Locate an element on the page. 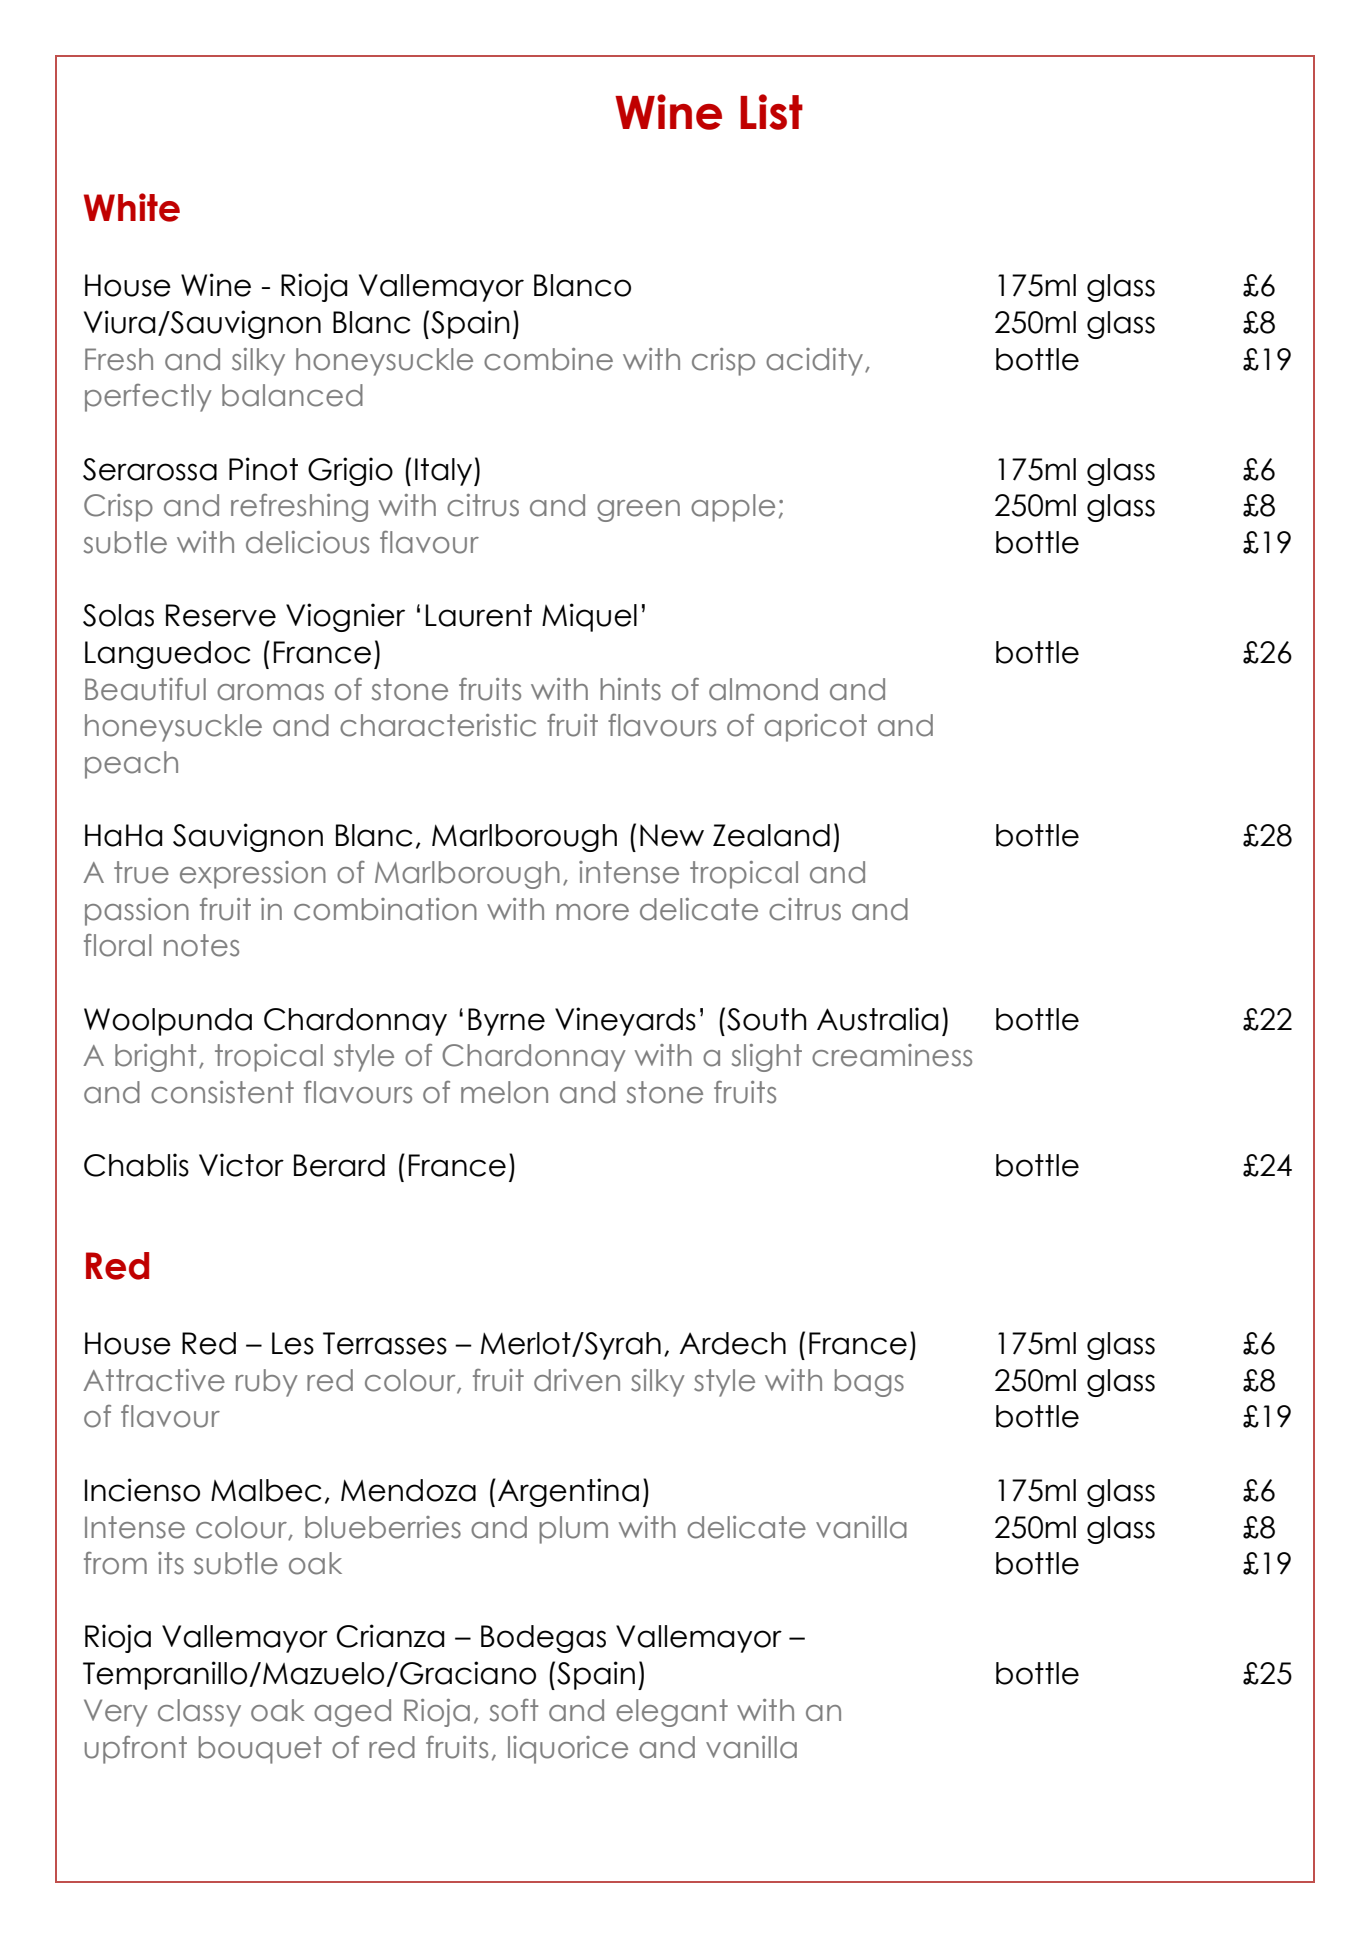 This document has height=1937, width=1370. peach is located at coordinates (131, 765).
